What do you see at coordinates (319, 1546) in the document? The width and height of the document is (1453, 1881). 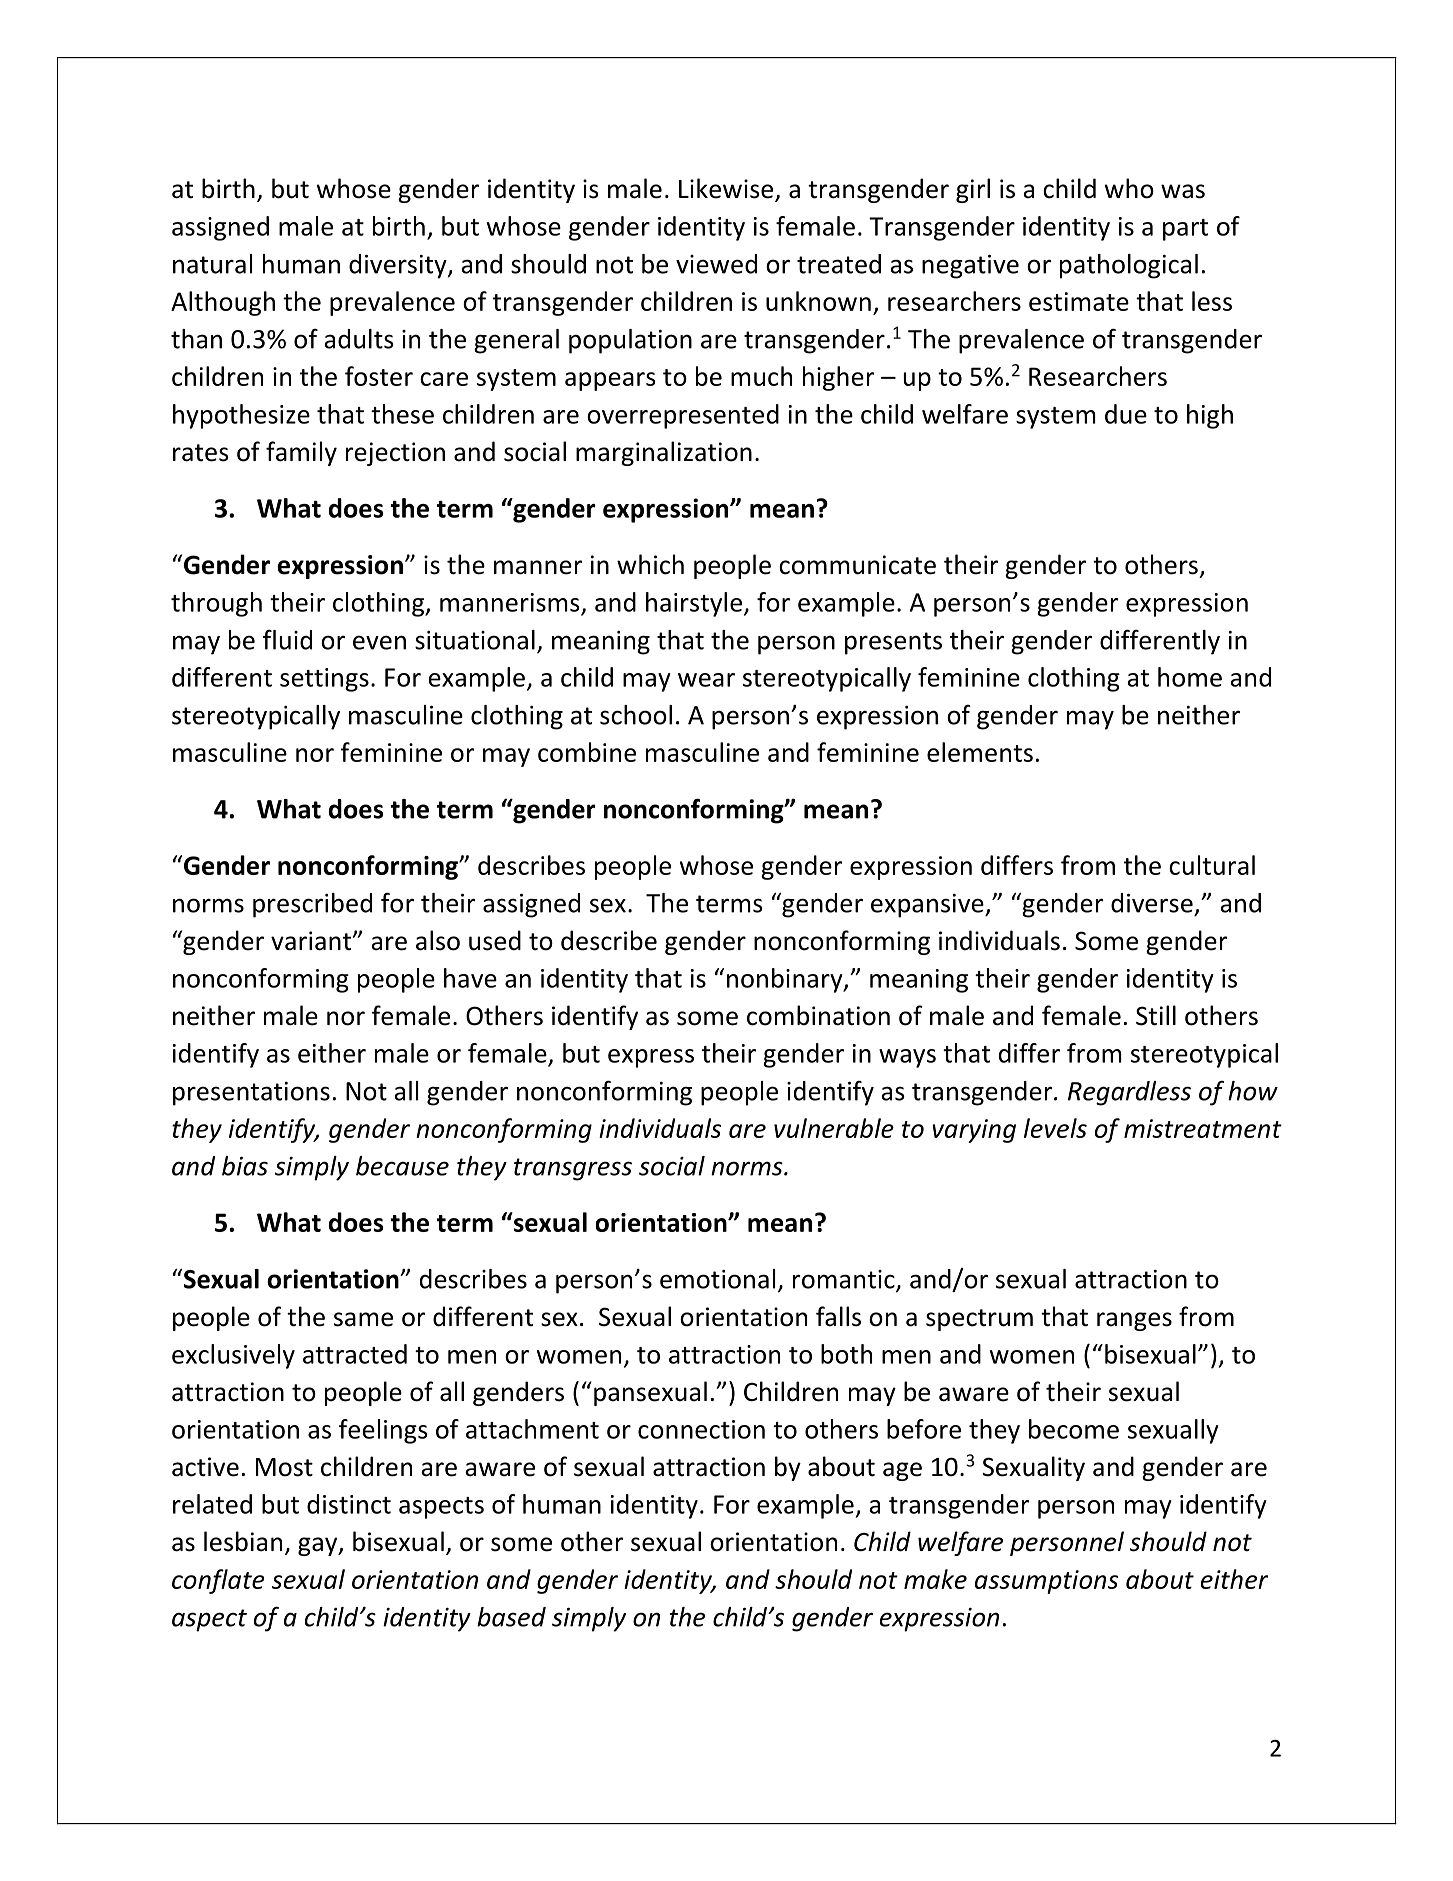 I see `gay` at bounding box center [319, 1546].
